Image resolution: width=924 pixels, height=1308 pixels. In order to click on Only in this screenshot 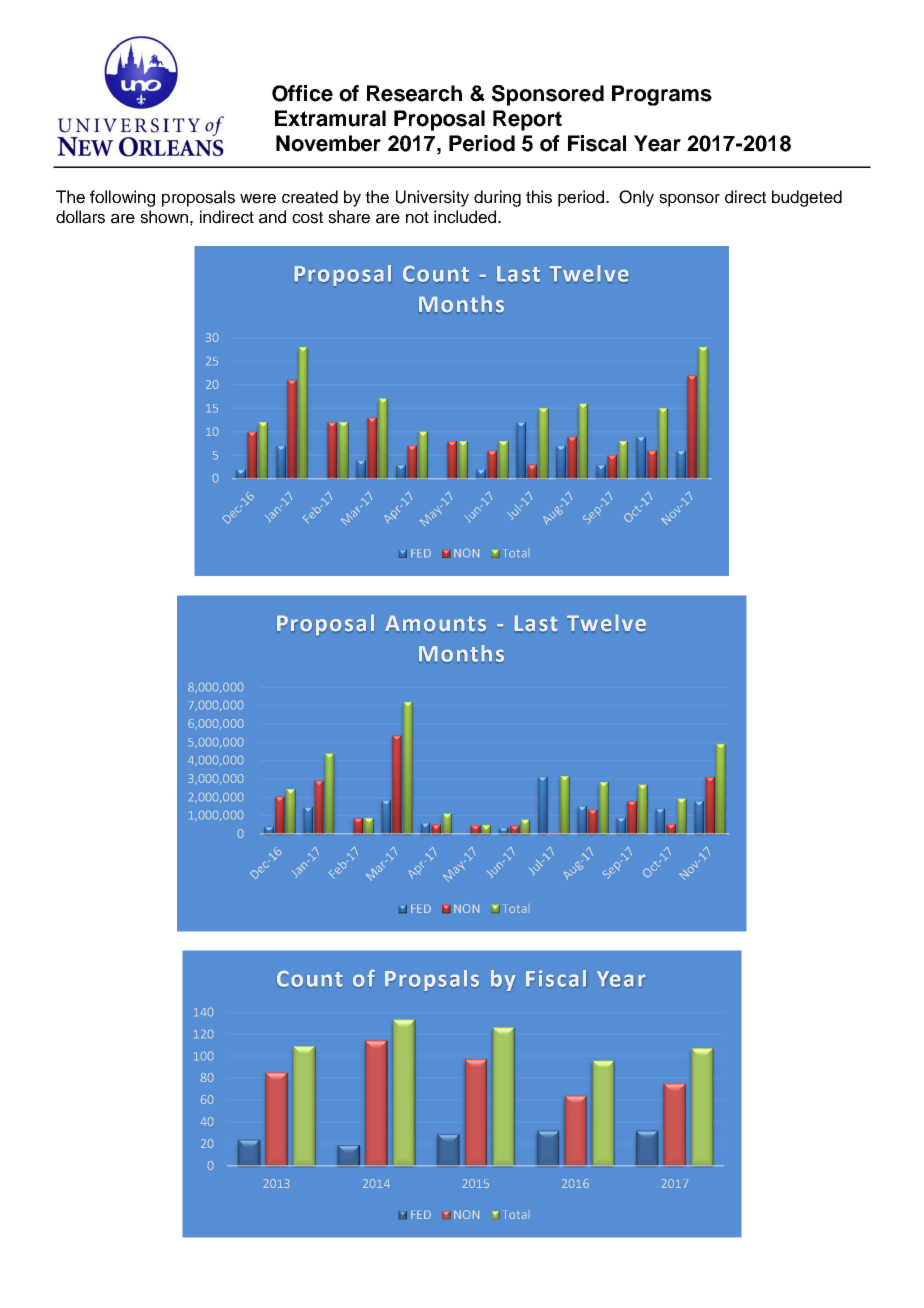, I will do `click(636, 198)`.
